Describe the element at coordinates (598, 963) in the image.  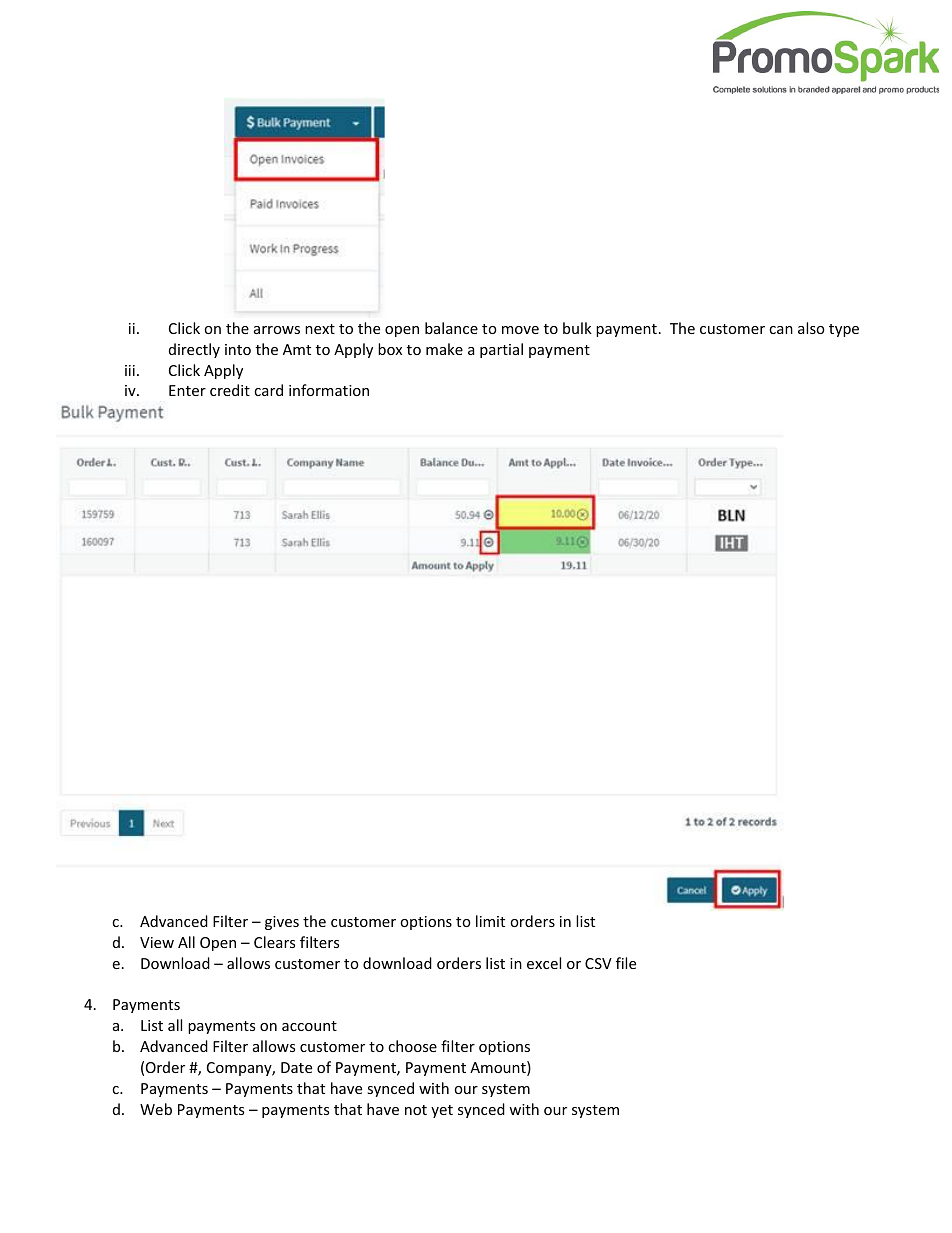
I see `CSV` at that location.
